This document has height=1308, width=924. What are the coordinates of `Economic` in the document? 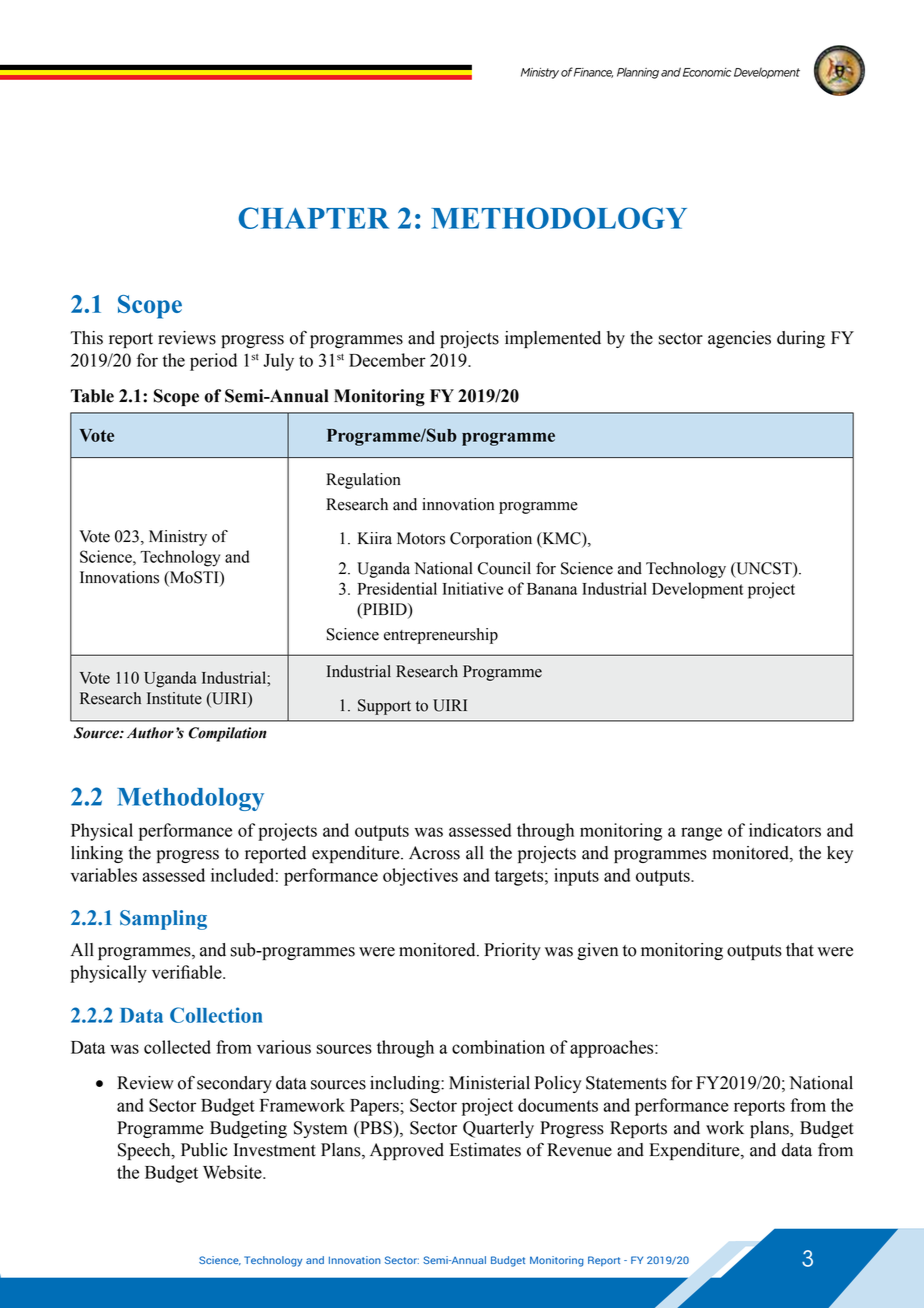 It's located at (707, 72).
